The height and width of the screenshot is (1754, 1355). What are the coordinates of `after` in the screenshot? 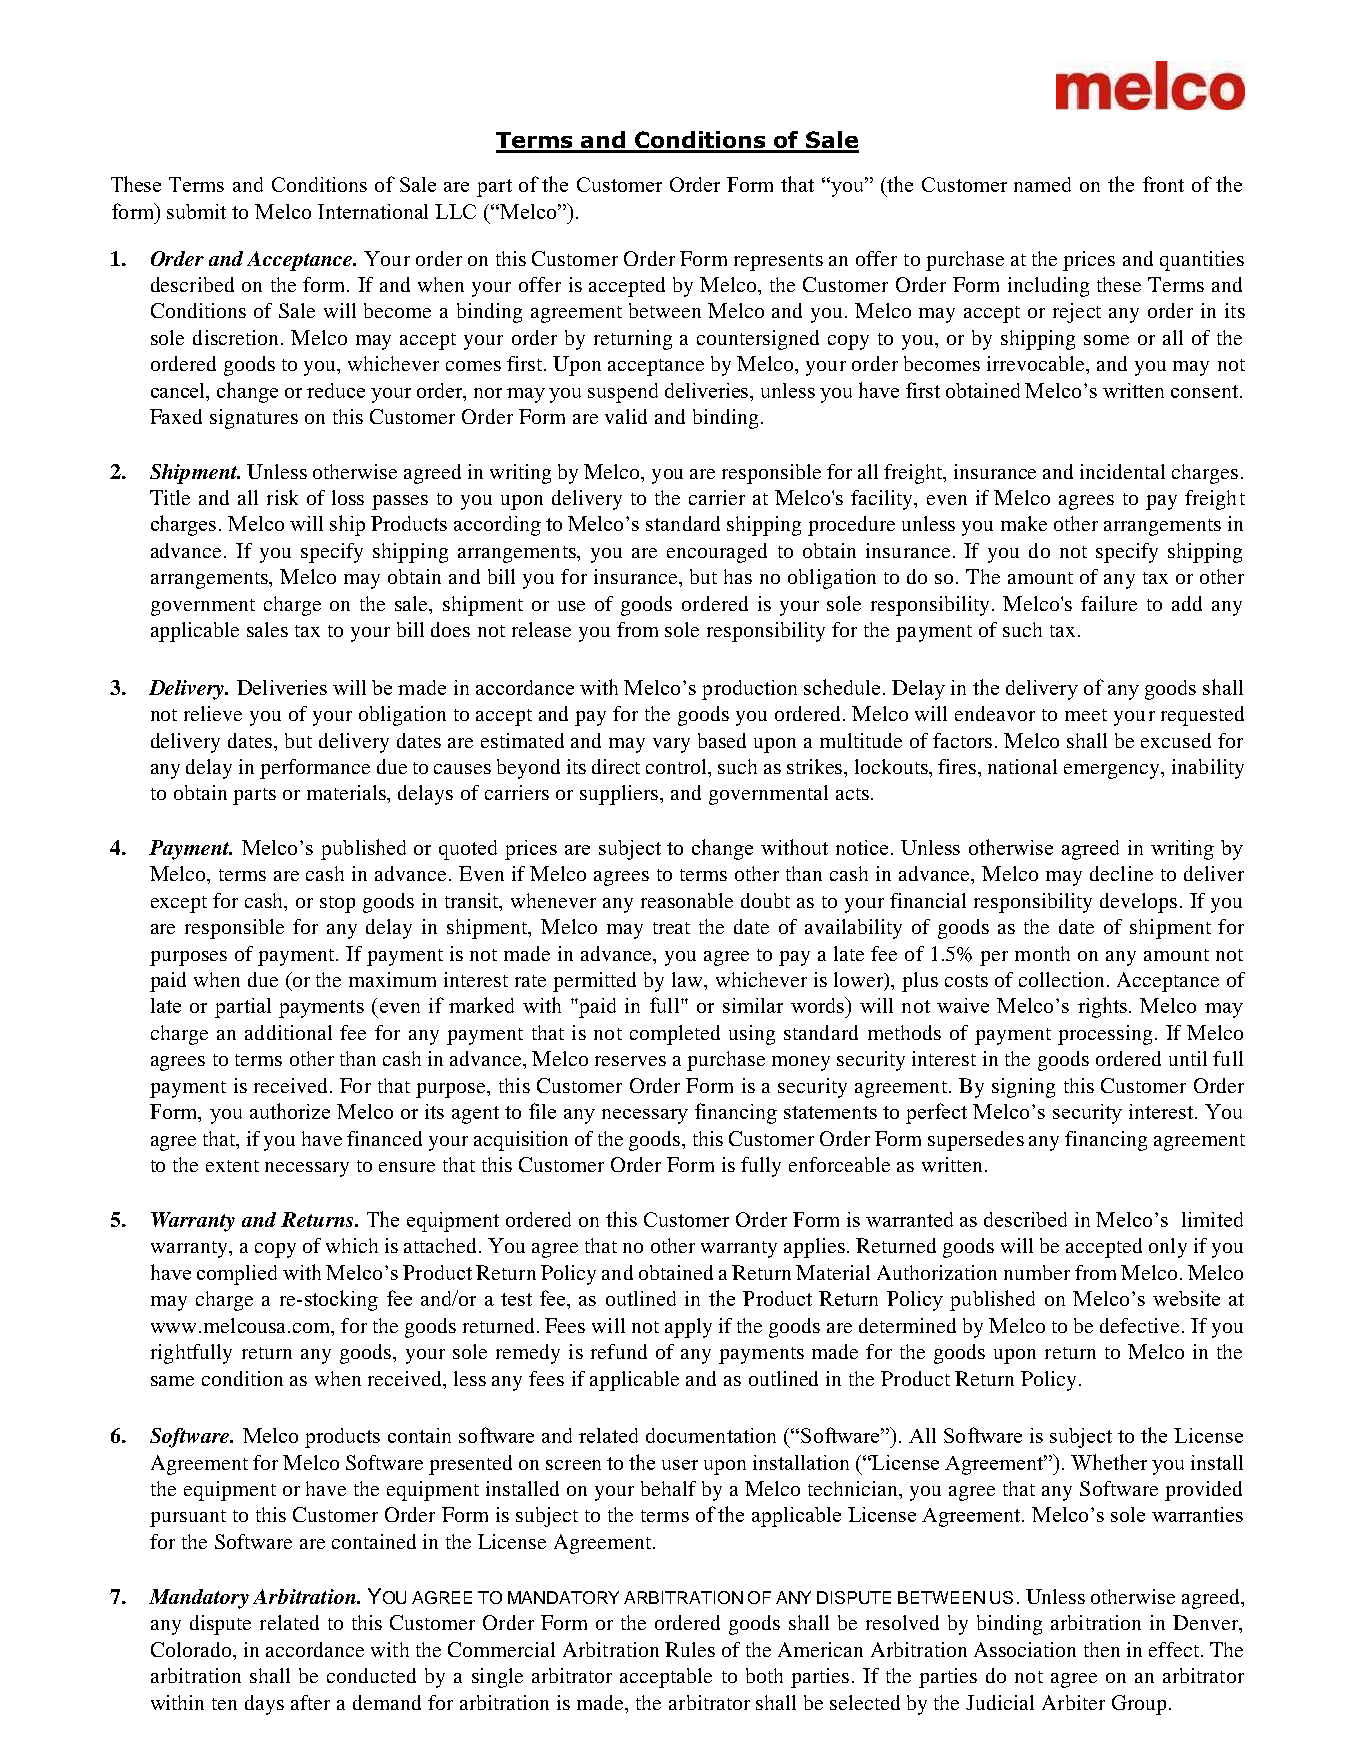 It's located at (310, 1702).
